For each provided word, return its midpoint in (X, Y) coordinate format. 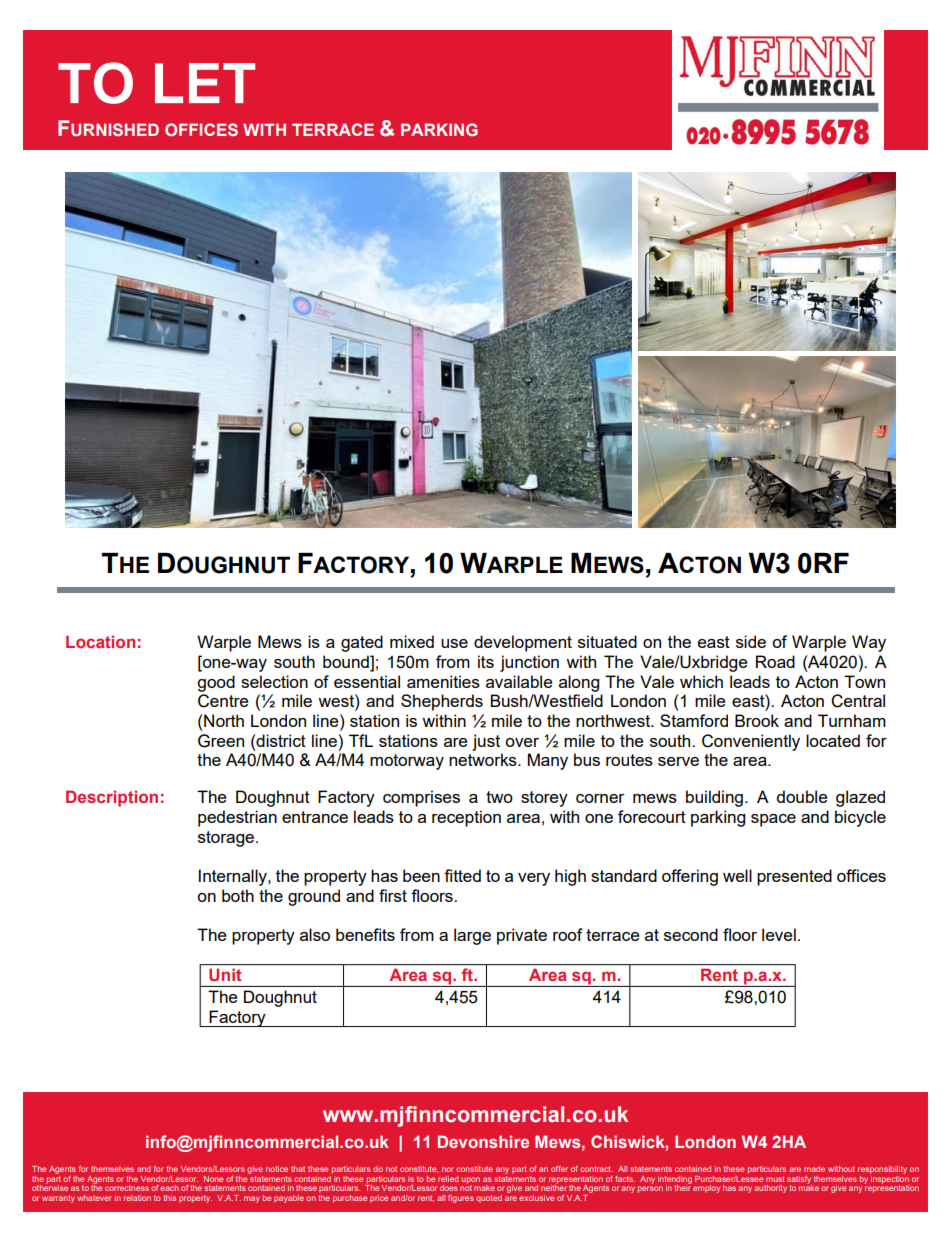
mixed (412, 641)
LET (205, 83)
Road (775, 661)
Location (100, 641)
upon (471, 1181)
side (751, 641)
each (169, 1188)
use (454, 643)
